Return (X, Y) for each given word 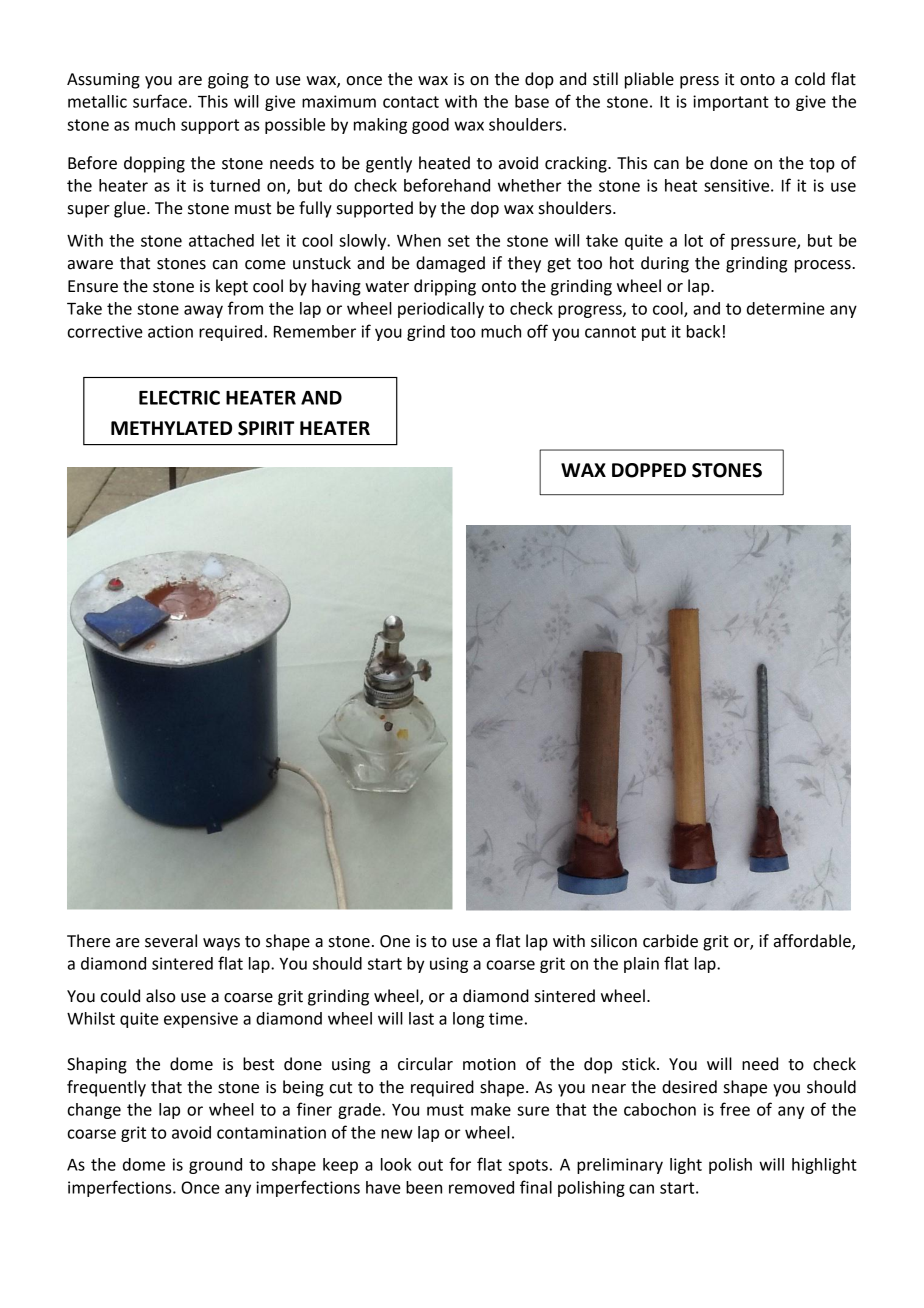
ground (215, 1166)
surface (160, 101)
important (731, 103)
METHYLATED (171, 428)
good (430, 126)
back (703, 331)
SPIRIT (266, 428)
